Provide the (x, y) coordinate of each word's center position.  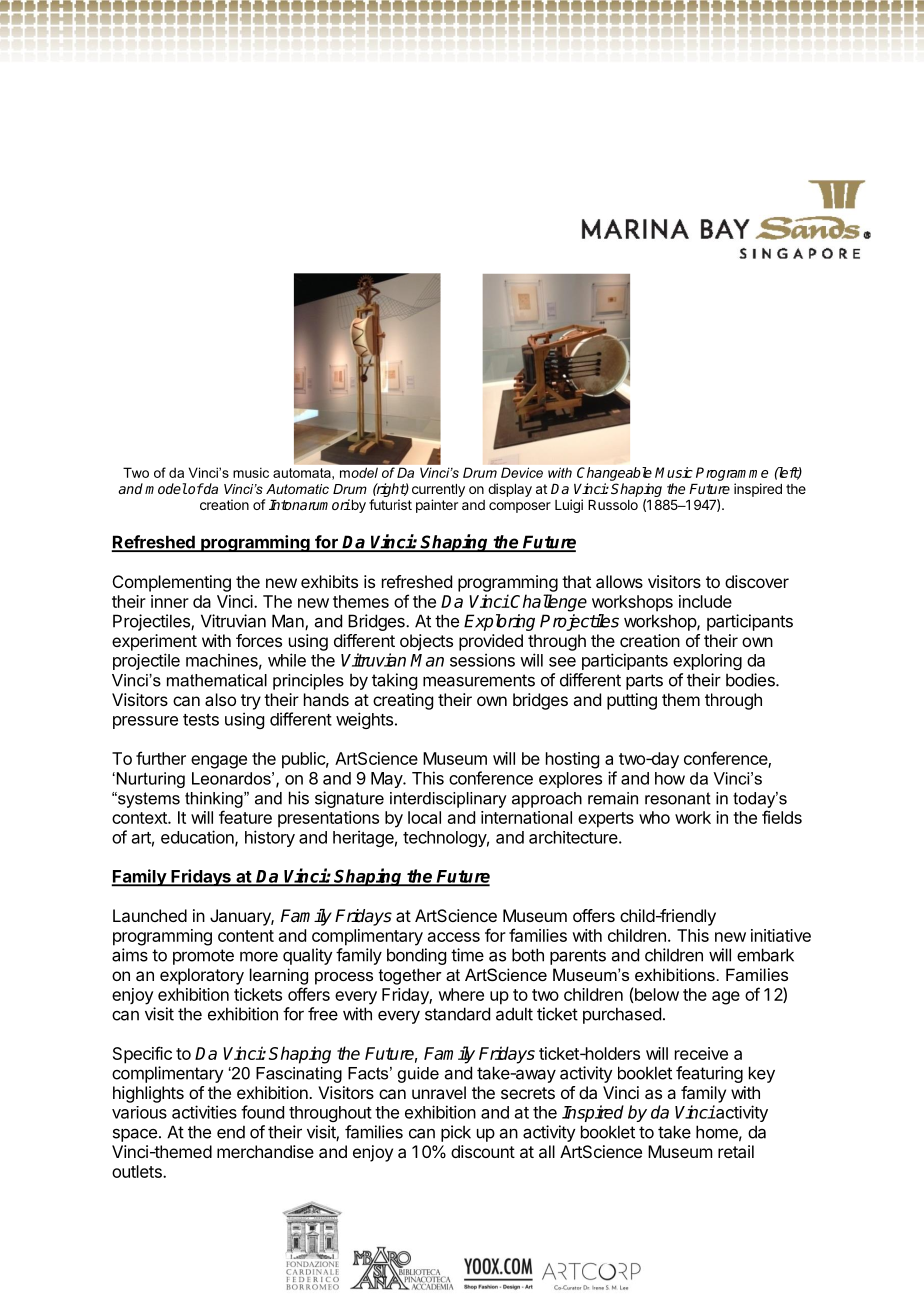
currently (438, 490)
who (654, 817)
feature (245, 817)
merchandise (265, 1151)
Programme (732, 474)
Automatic (297, 489)
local (424, 817)
